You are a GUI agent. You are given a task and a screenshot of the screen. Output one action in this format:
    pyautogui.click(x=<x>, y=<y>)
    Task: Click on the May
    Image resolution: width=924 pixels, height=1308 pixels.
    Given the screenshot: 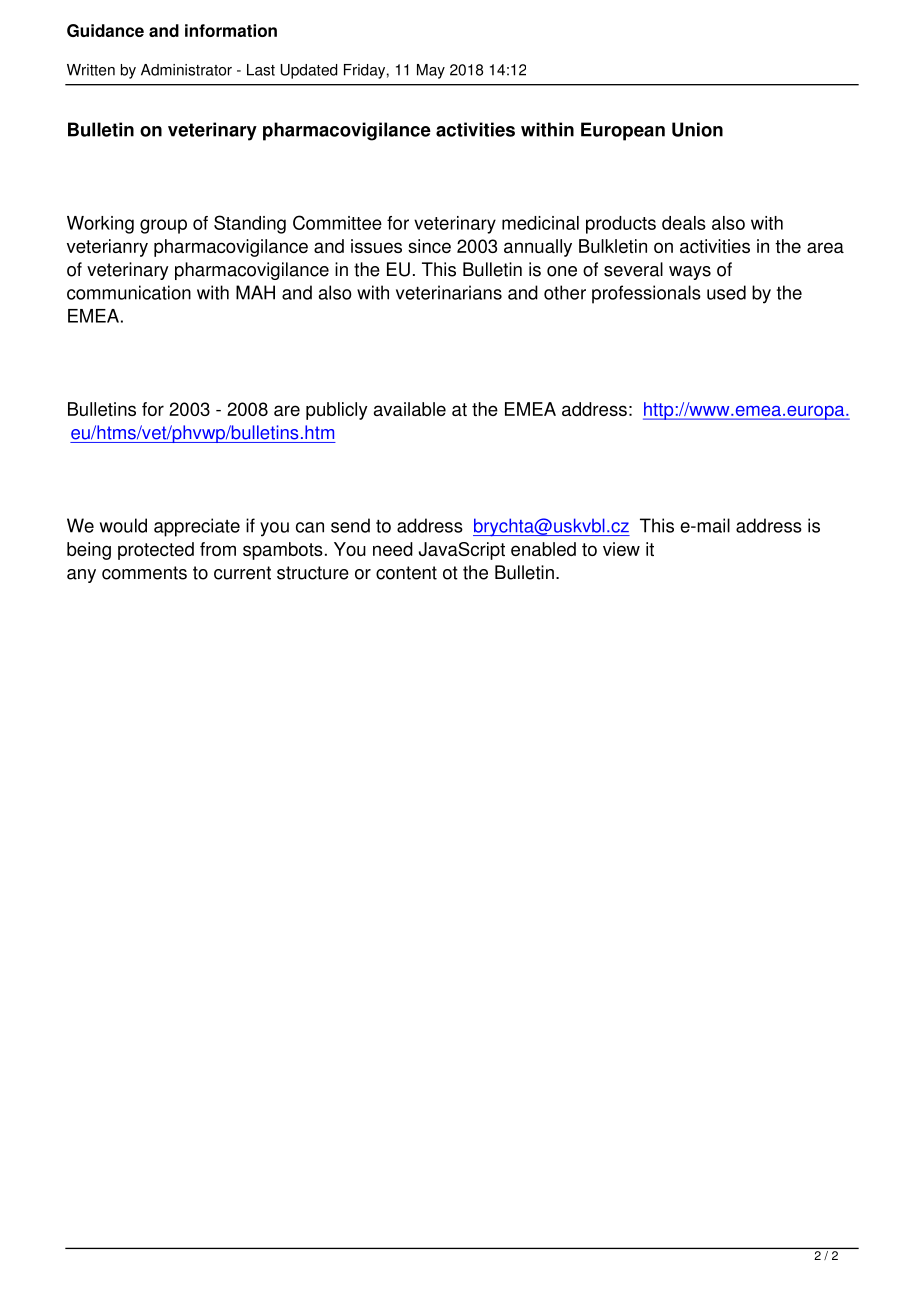 What is the action you would take?
    pyautogui.click(x=431, y=71)
